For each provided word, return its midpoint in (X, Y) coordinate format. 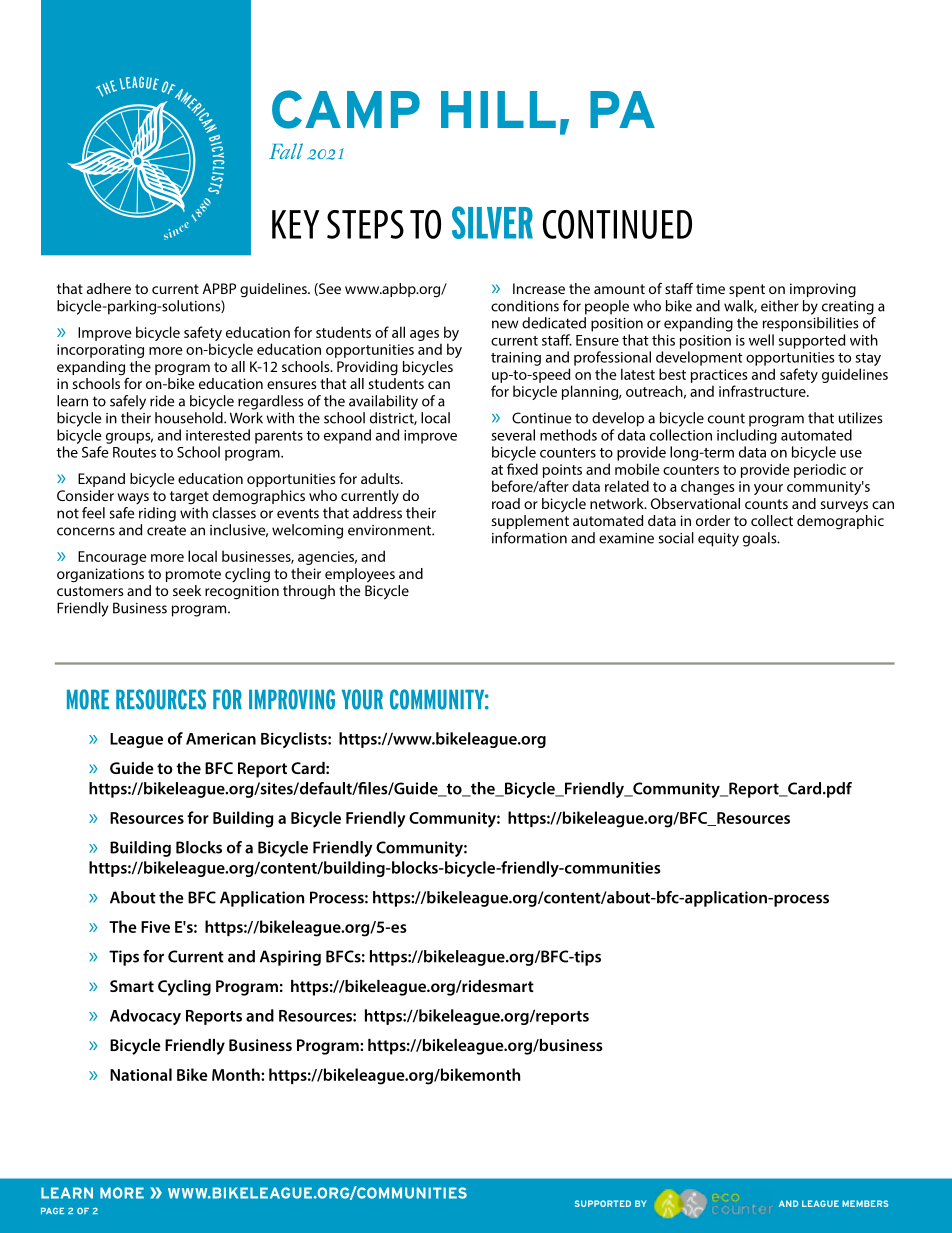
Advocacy (145, 1017)
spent (747, 290)
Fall (286, 151)
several (513, 435)
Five (155, 927)
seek (187, 590)
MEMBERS (865, 1203)
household (190, 418)
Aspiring (290, 958)
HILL (498, 109)
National (141, 1074)
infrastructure (763, 391)
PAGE (52, 1211)
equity (718, 540)
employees (360, 575)
